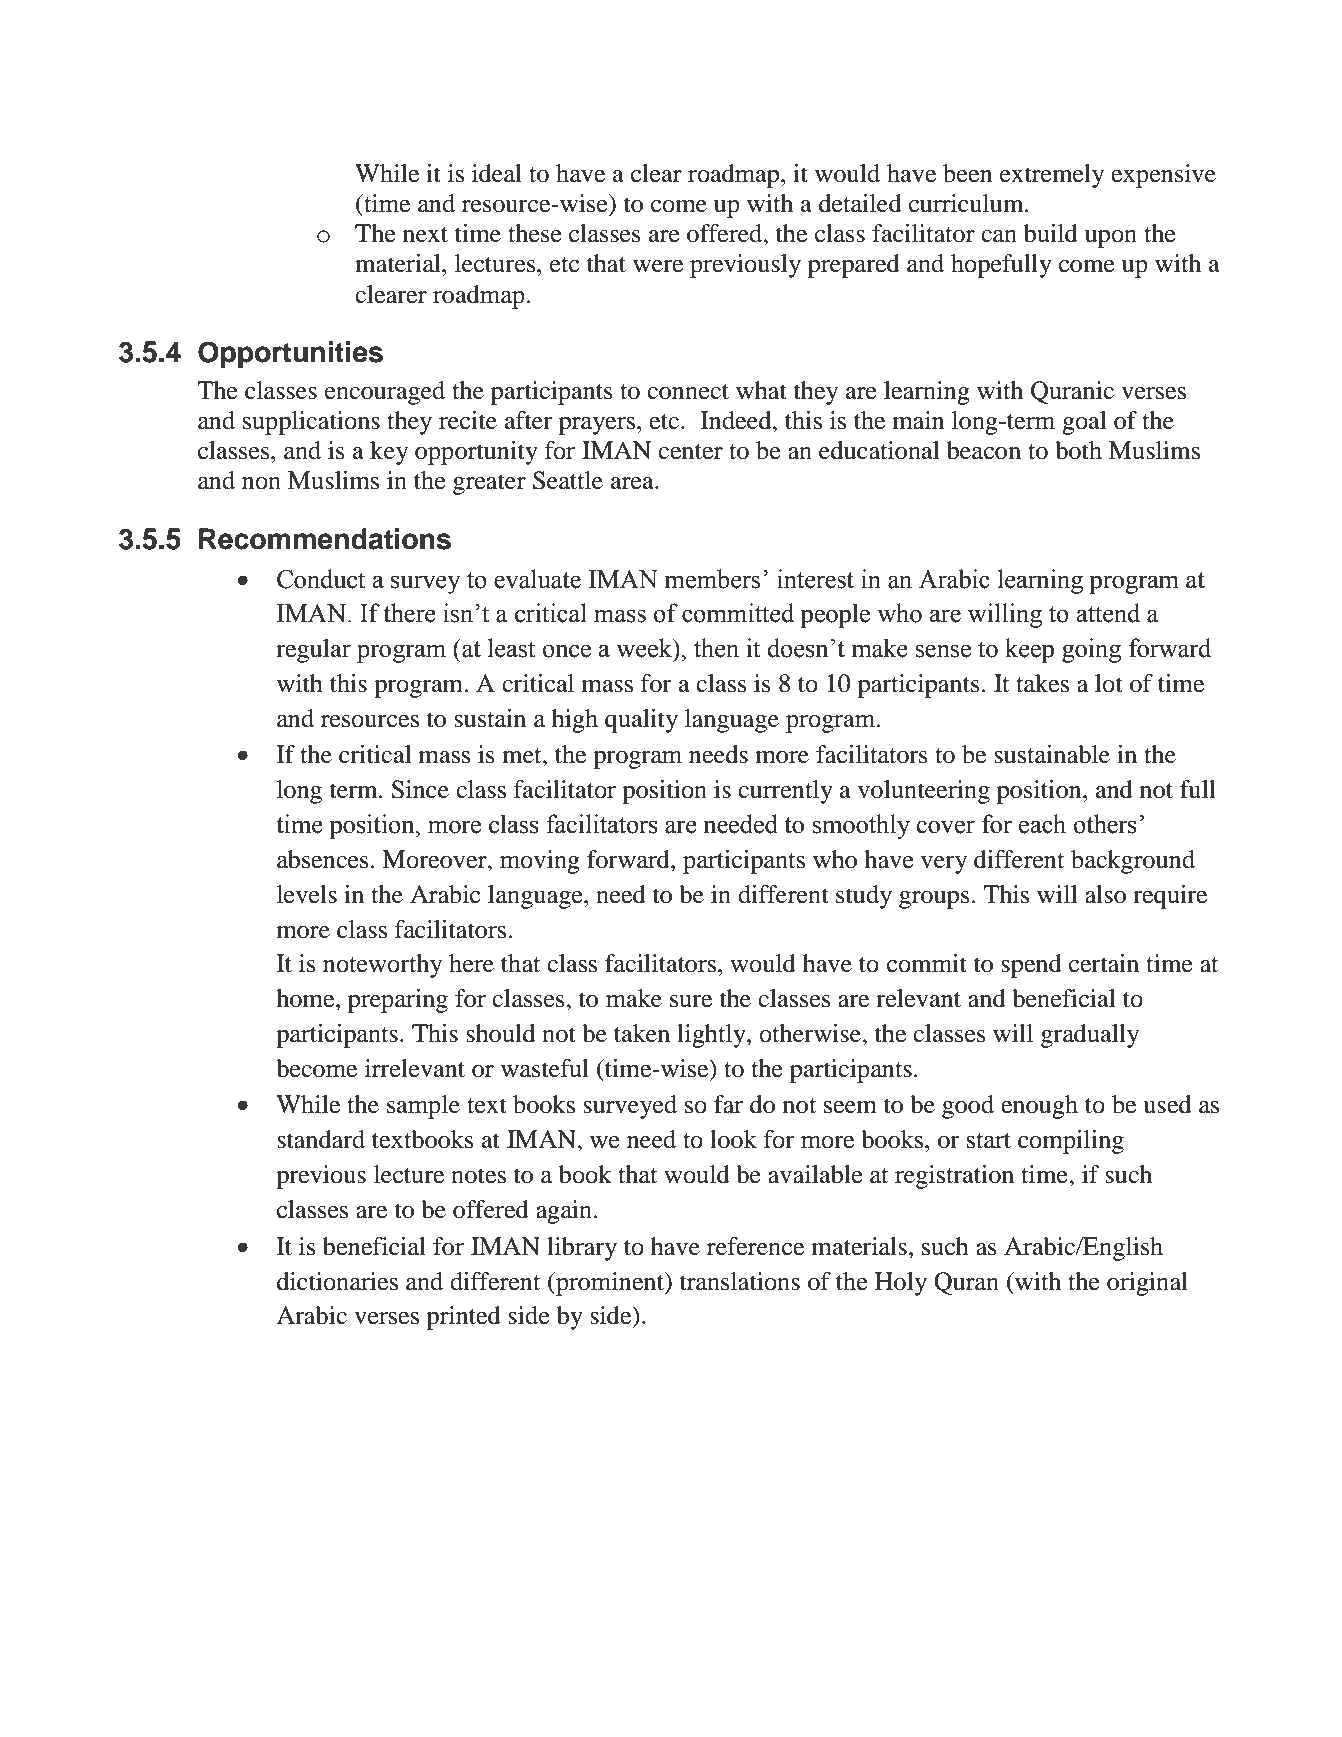 Image resolution: width=1342 pixels, height=1737 pixels. What do you see at coordinates (1042, 683) in the document?
I see `takes` at bounding box center [1042, 683].
